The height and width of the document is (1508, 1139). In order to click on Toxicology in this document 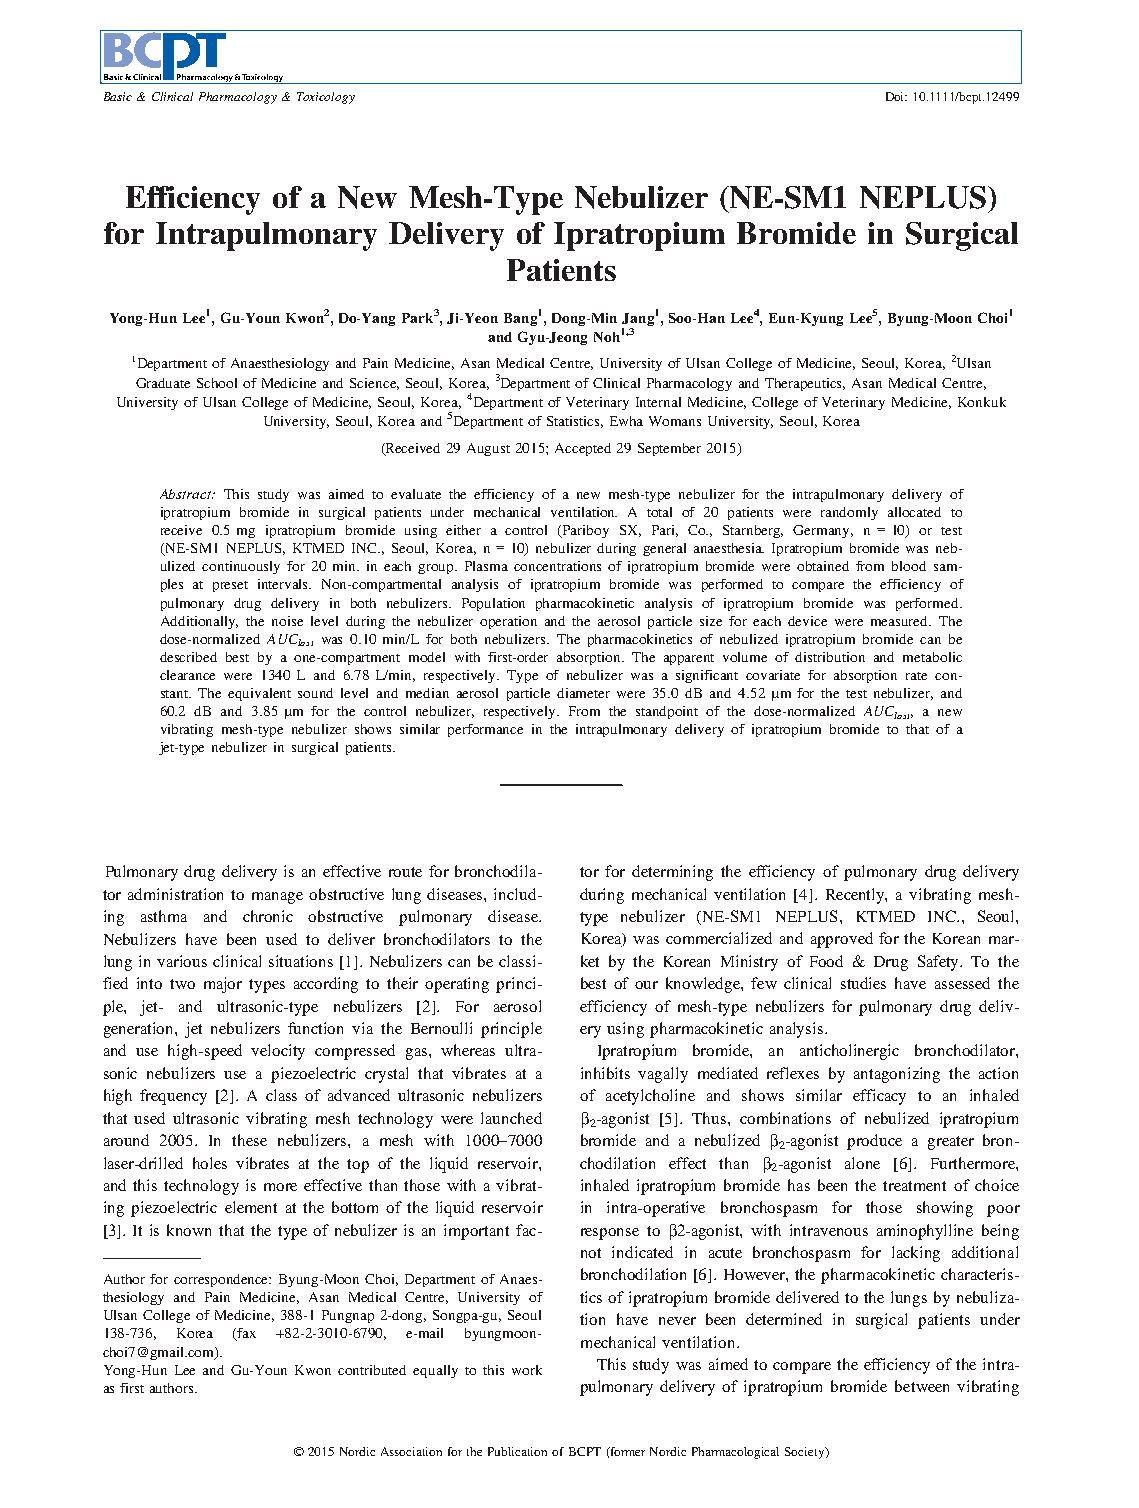, I will do `click(326, 98)`.
